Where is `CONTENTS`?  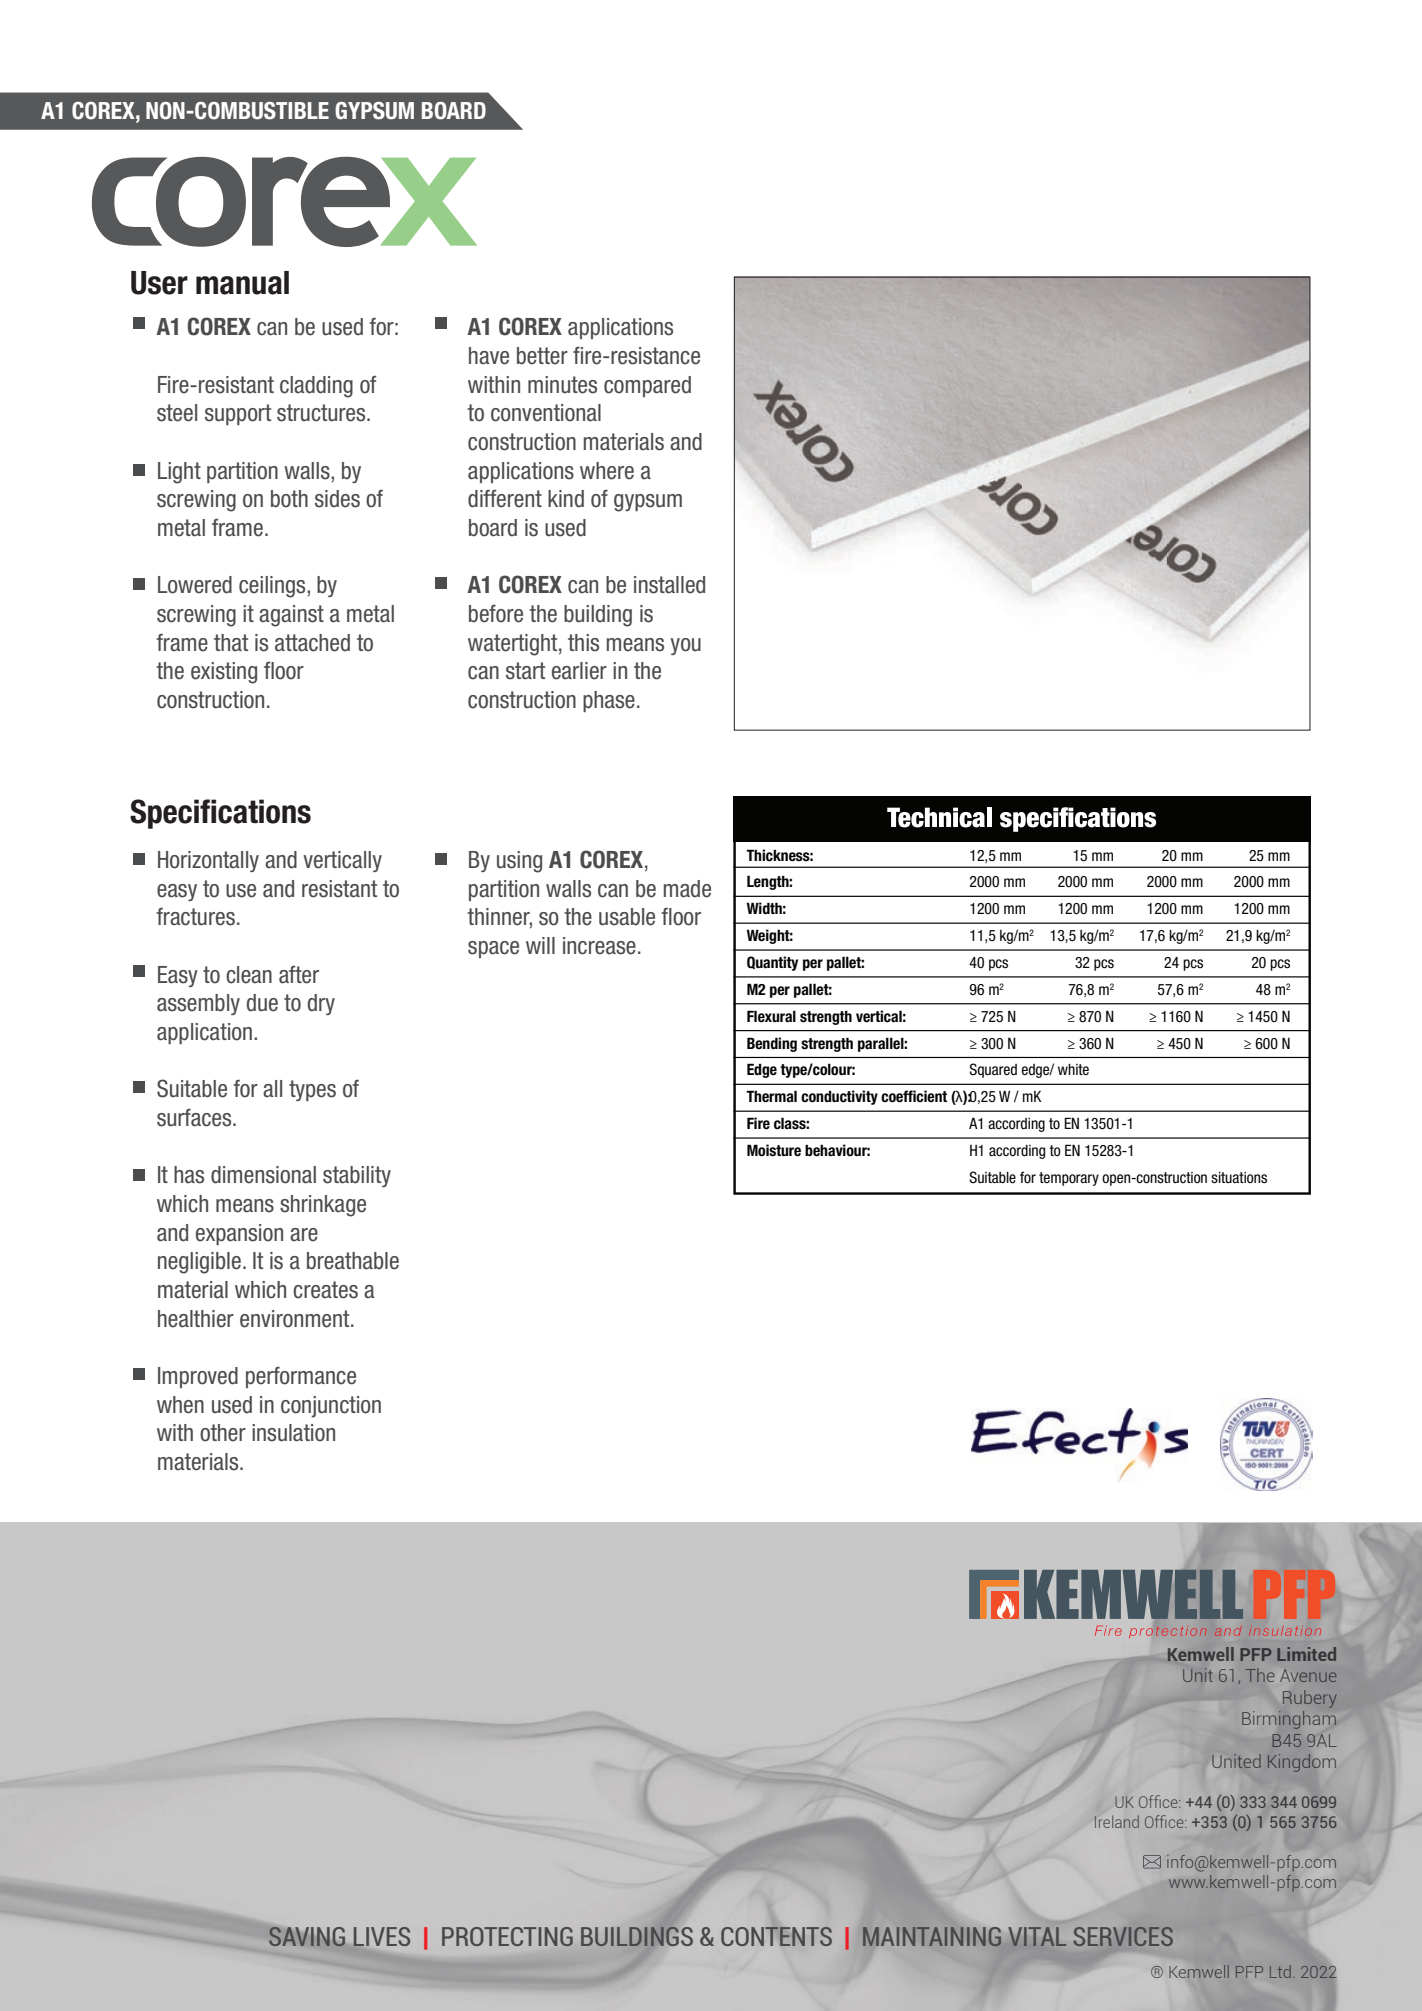 CONTENTS is located at coordinates (776, 1936).
